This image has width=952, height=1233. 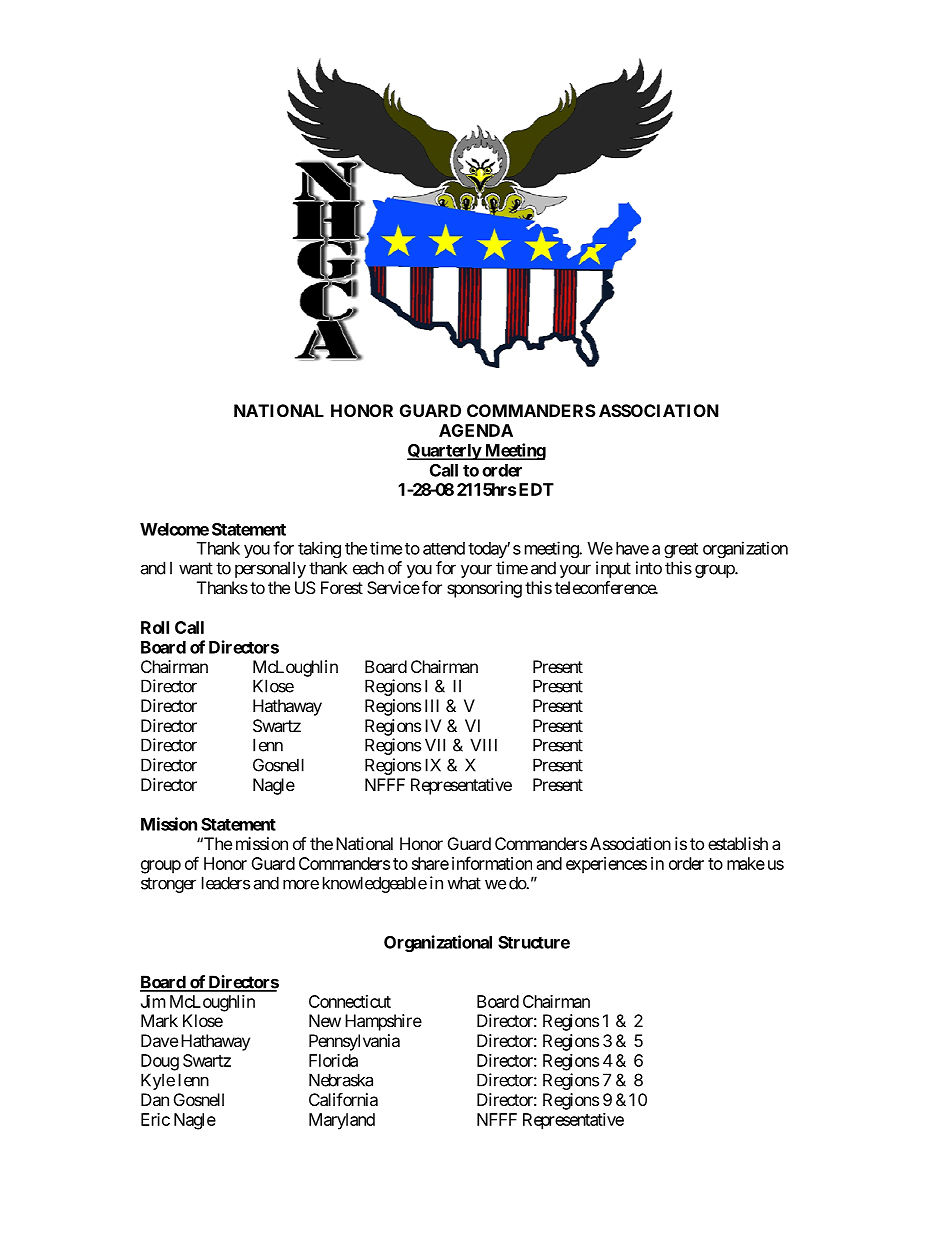 What do you see at coordinates (343, 1099) in the image?
I see `California` at bounding box center [343, 1099].
